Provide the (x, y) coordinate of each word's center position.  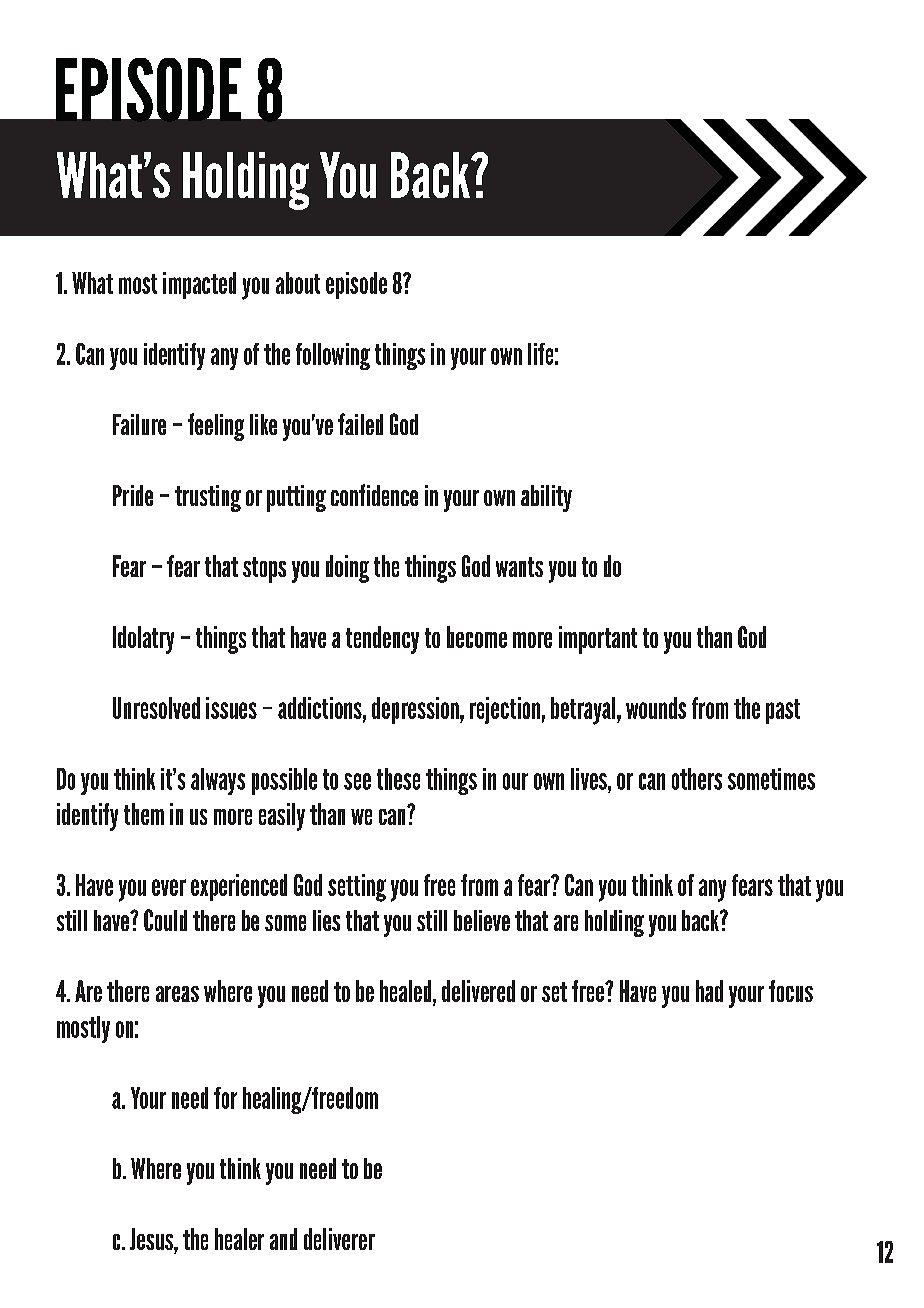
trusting (208, 498)
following (333, 356)
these (398, 779)
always (218, 781)
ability (546, 498)
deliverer (339, 1239)
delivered (478, 991)
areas (177, 994)
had (709, 991)
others (697, 779)
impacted (199, 285)
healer (239, 1239)
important (598, 640)
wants (519, 567)
